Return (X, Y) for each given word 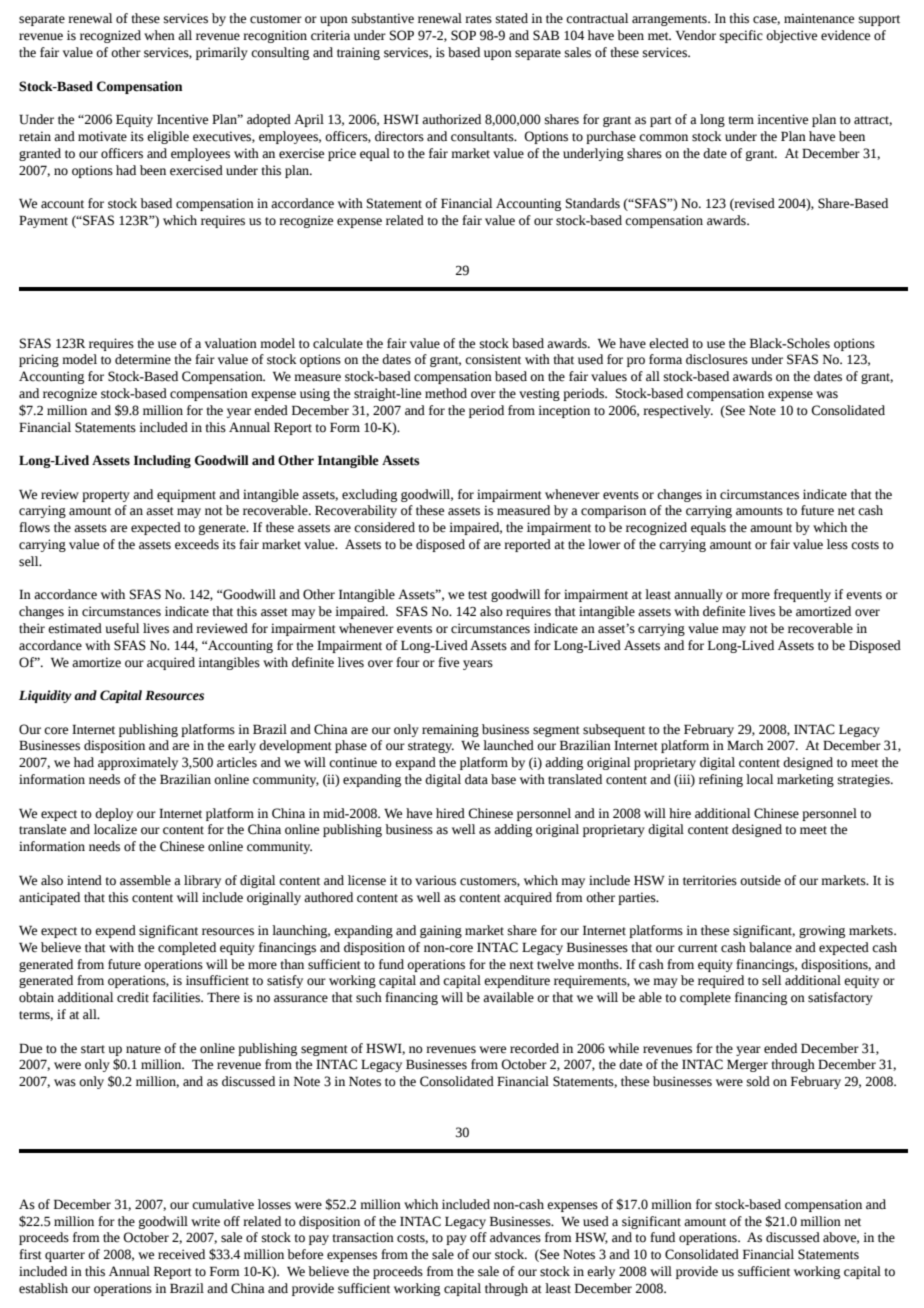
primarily (222, 53)
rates (478, 19)
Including (162, 461)
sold (758, 1081)
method (446, 393)
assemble (145, 880)
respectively (678, 411)
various (435, 880)
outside (760, 880)
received (181, 1254)
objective (791, 36)
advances (515, 1237)
